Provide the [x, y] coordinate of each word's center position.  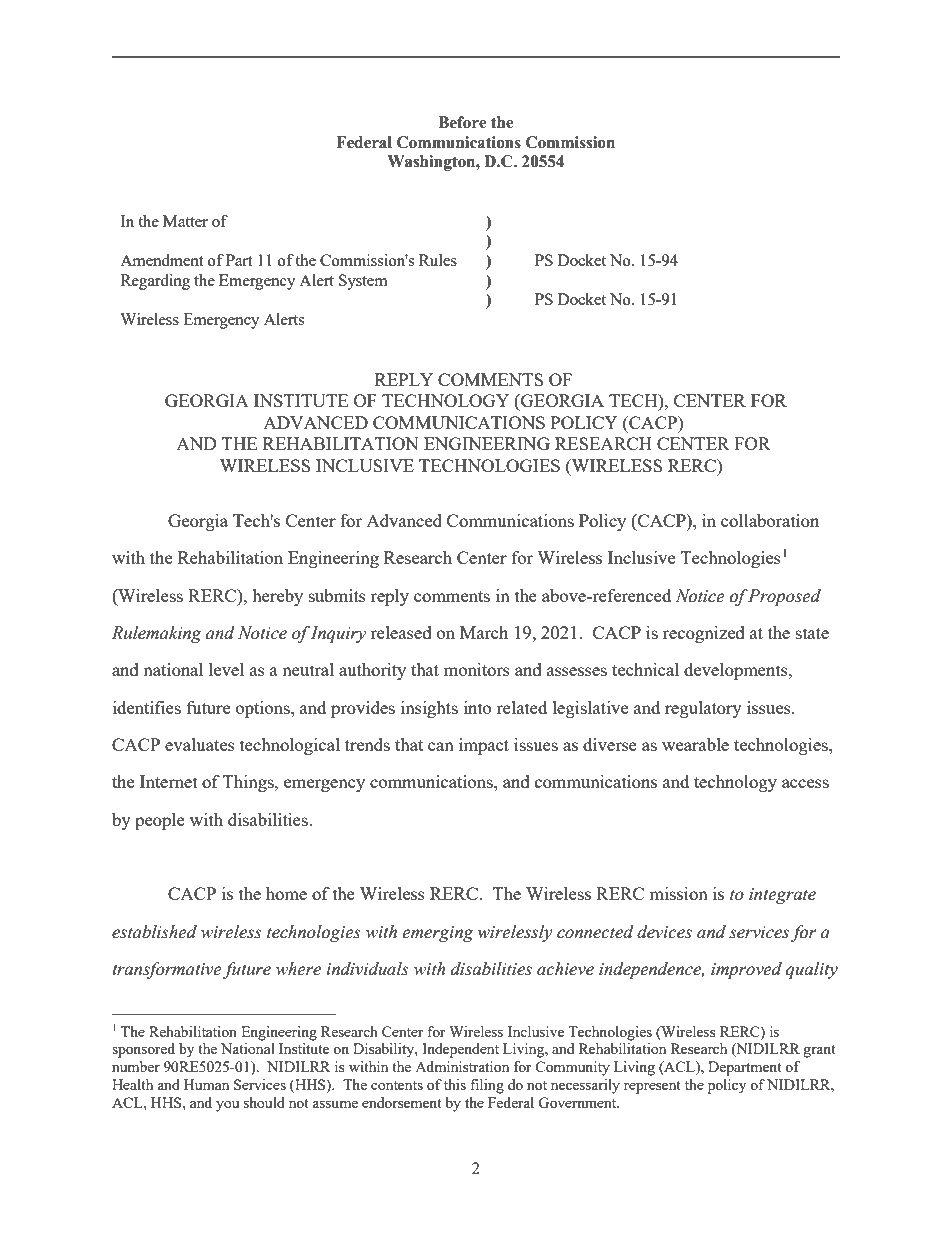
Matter [185, 221]
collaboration [770, 520]
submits [337, 595]
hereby [277, 597]
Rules [438, 260]
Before [462, 122]
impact [484, 746]
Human [206, 1084]
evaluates [200, 744]
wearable [695, 744]
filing [487, 1086]
